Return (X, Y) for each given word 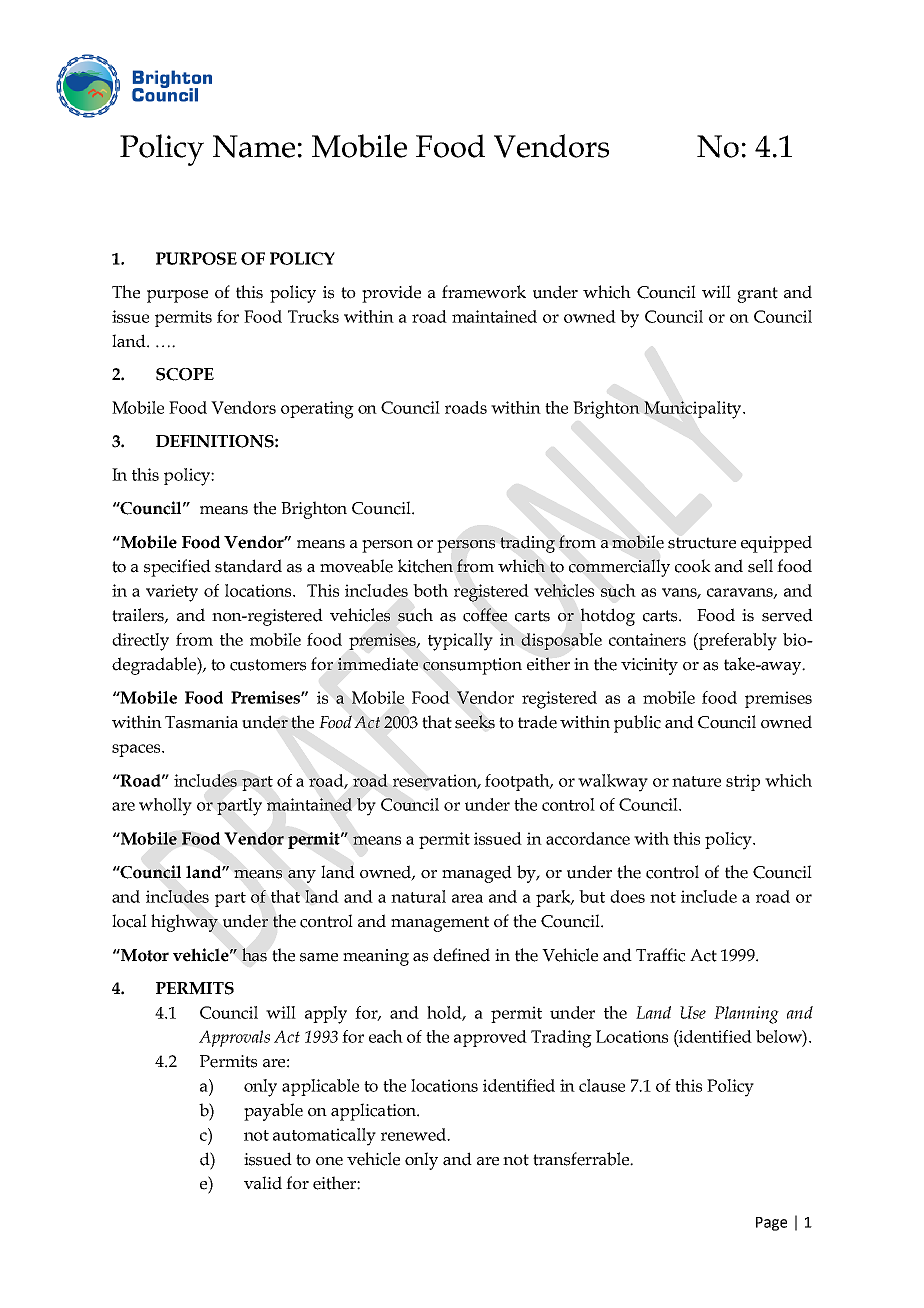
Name (254, 146)
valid (263, 1183)
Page (771, 1224)
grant (757, 295)
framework (484, 292)
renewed (414, 1134)
